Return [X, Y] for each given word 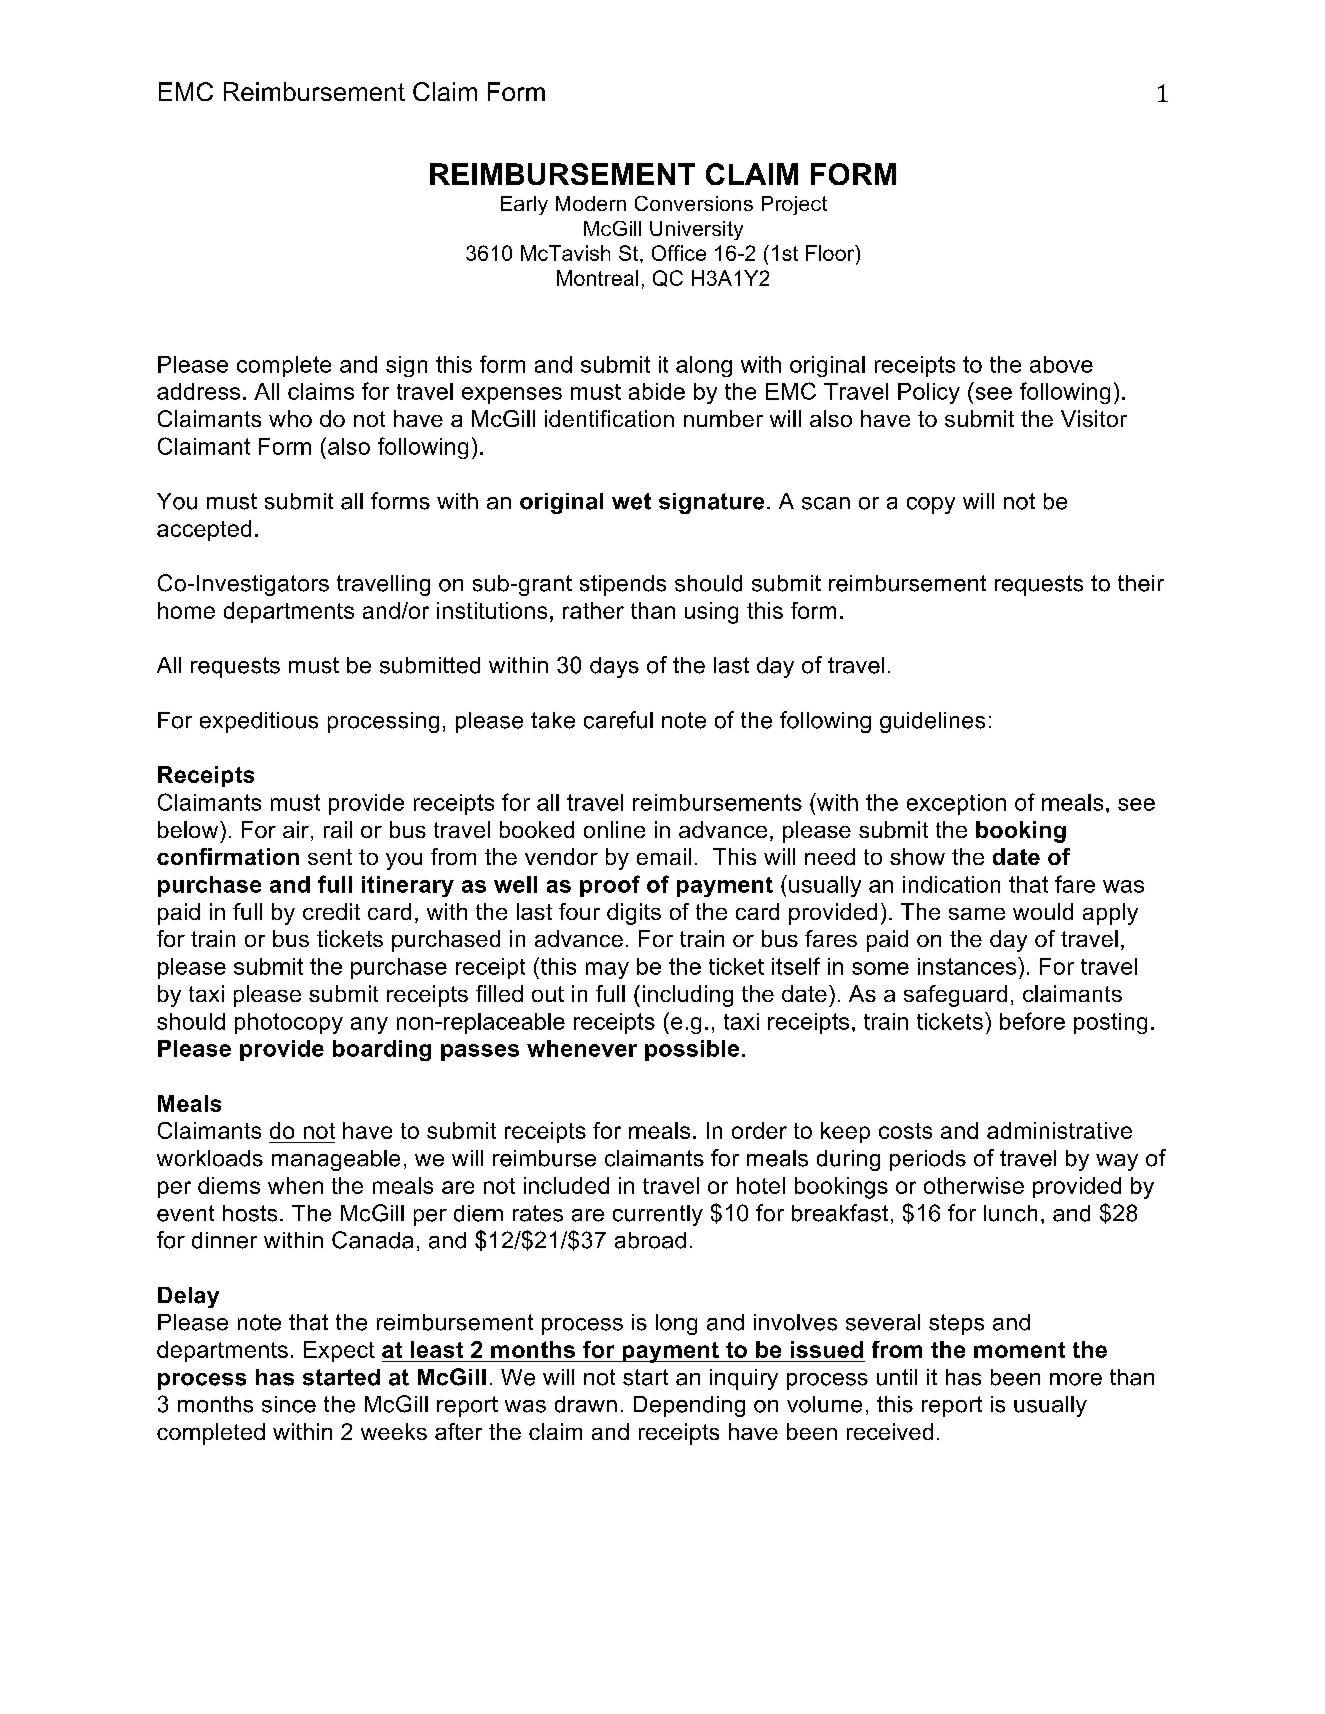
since [289, 1404]
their [1141, 583]
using [711, 613]
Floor [831, 254]
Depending [689, 1406]
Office [679, 253]
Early [524, 205]
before [1032, 1021]
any [369, 1025]
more [1076, 1379]
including [688, 996]
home [186, 610]
